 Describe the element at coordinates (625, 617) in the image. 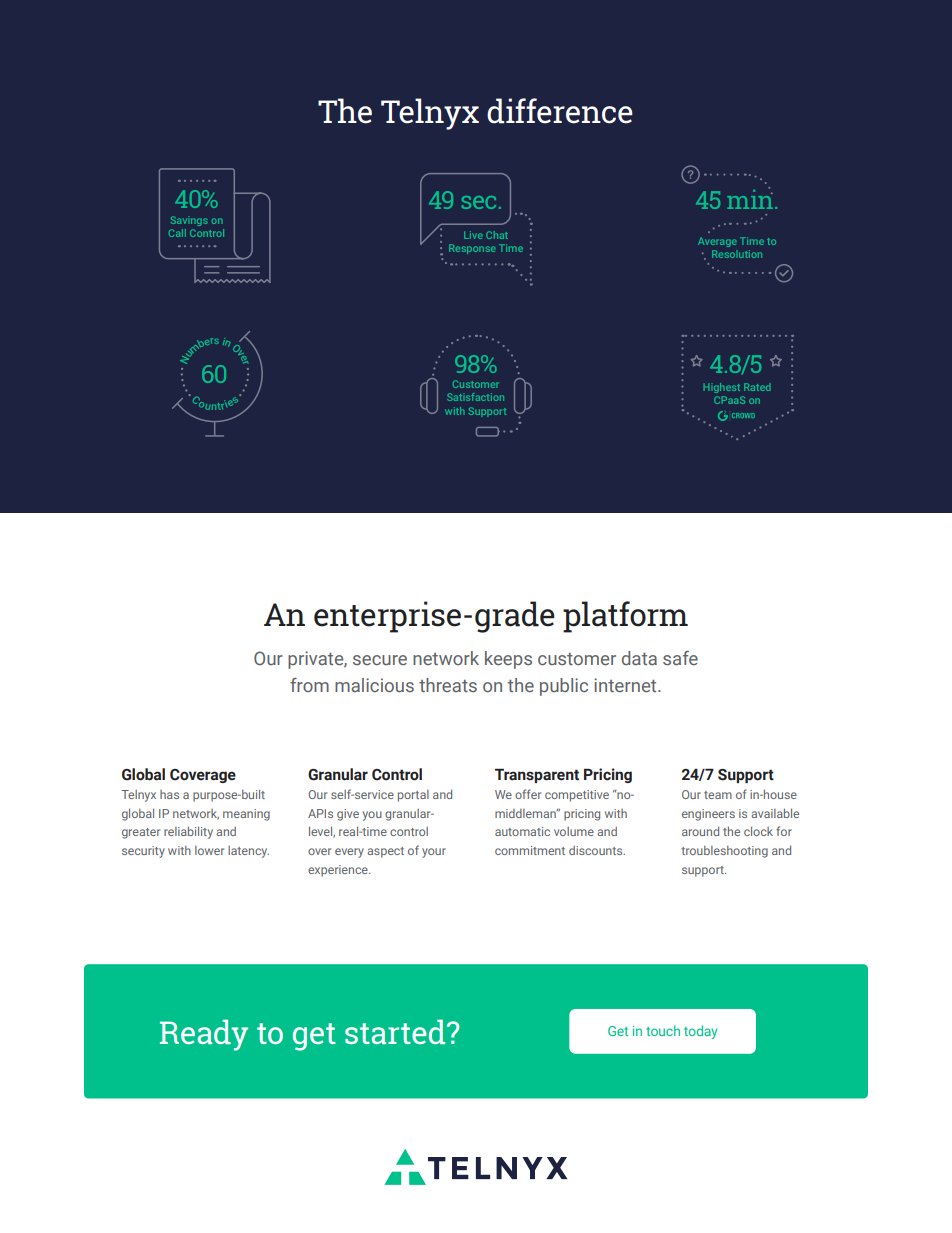

I see `platform` at that location.
